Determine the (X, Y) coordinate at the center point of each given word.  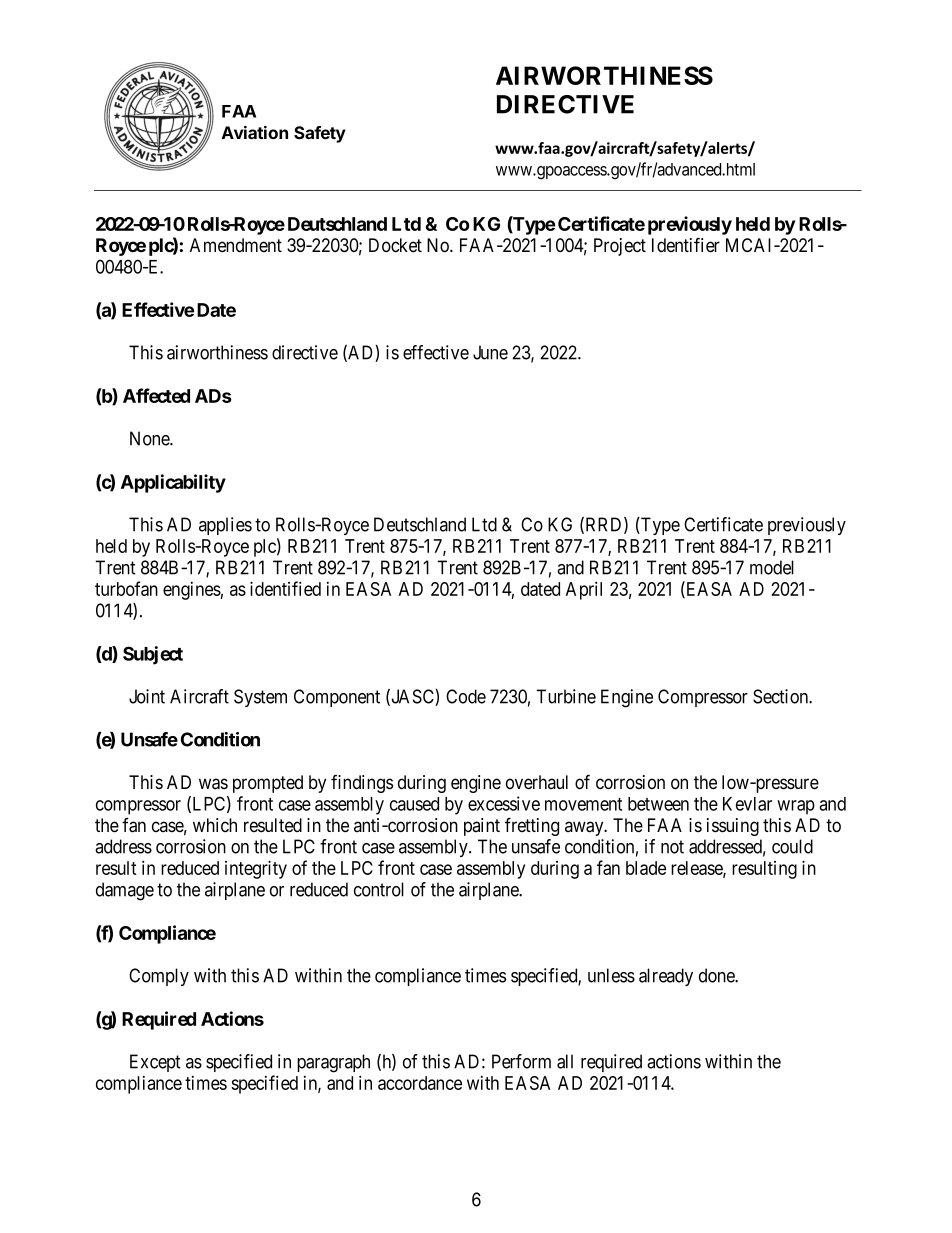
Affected (156, 395)
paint (482, 827)
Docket (395, 245)
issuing (733, 827)
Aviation (255, 132)
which (215, 825)
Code (466, 696)
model (772, 567)
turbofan (126, 588)
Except (155, 1063)
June (490, 352)
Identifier (686, 245)
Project (620, 247)
